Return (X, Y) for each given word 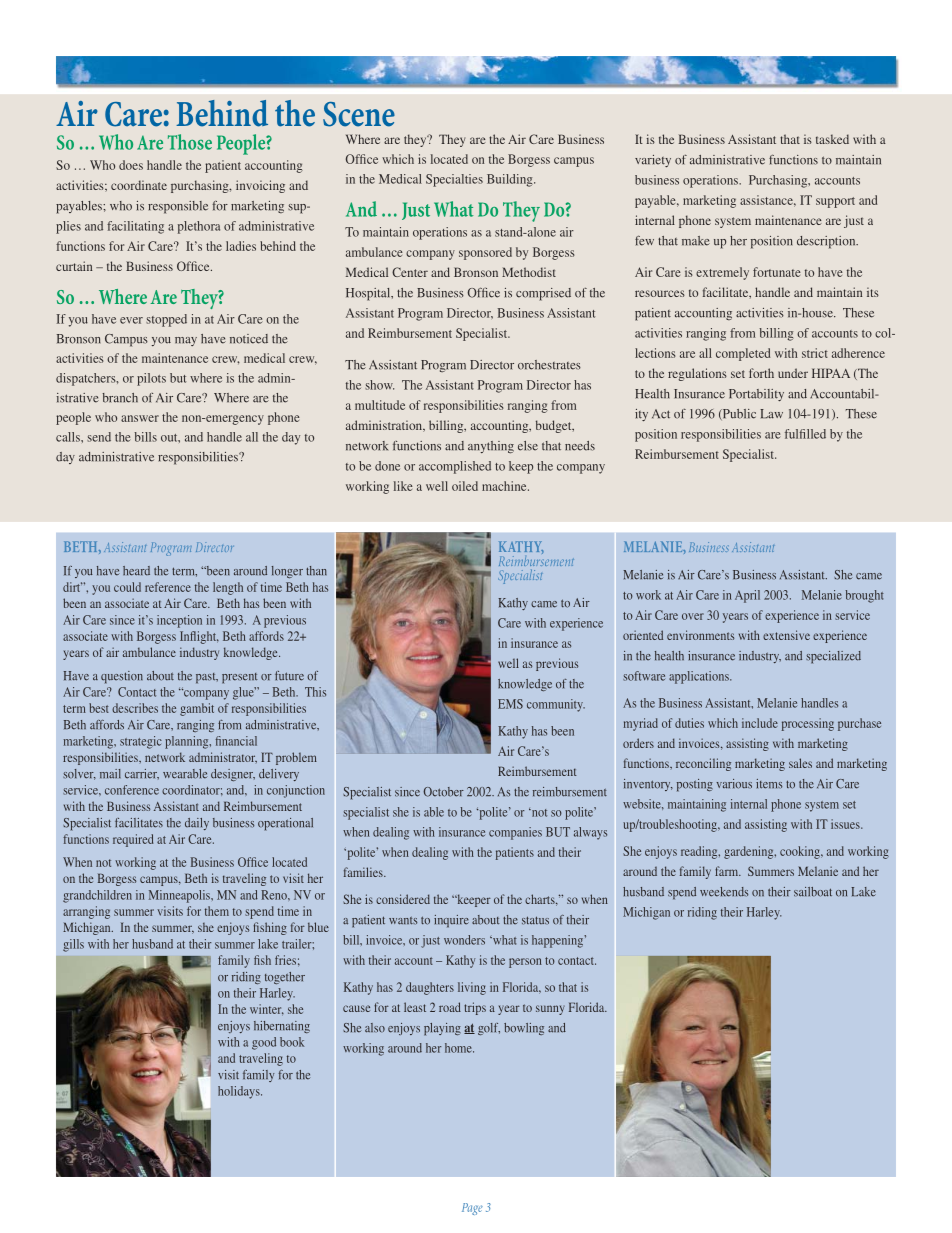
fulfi (795, 434)
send (99, 437)
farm (728, 871)
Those (190, 142)
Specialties (454, 180)
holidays (240, 1092)
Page (472, 1209)
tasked (832, 139)
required (133, 840)
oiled (465, 486)
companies (515, 833)
